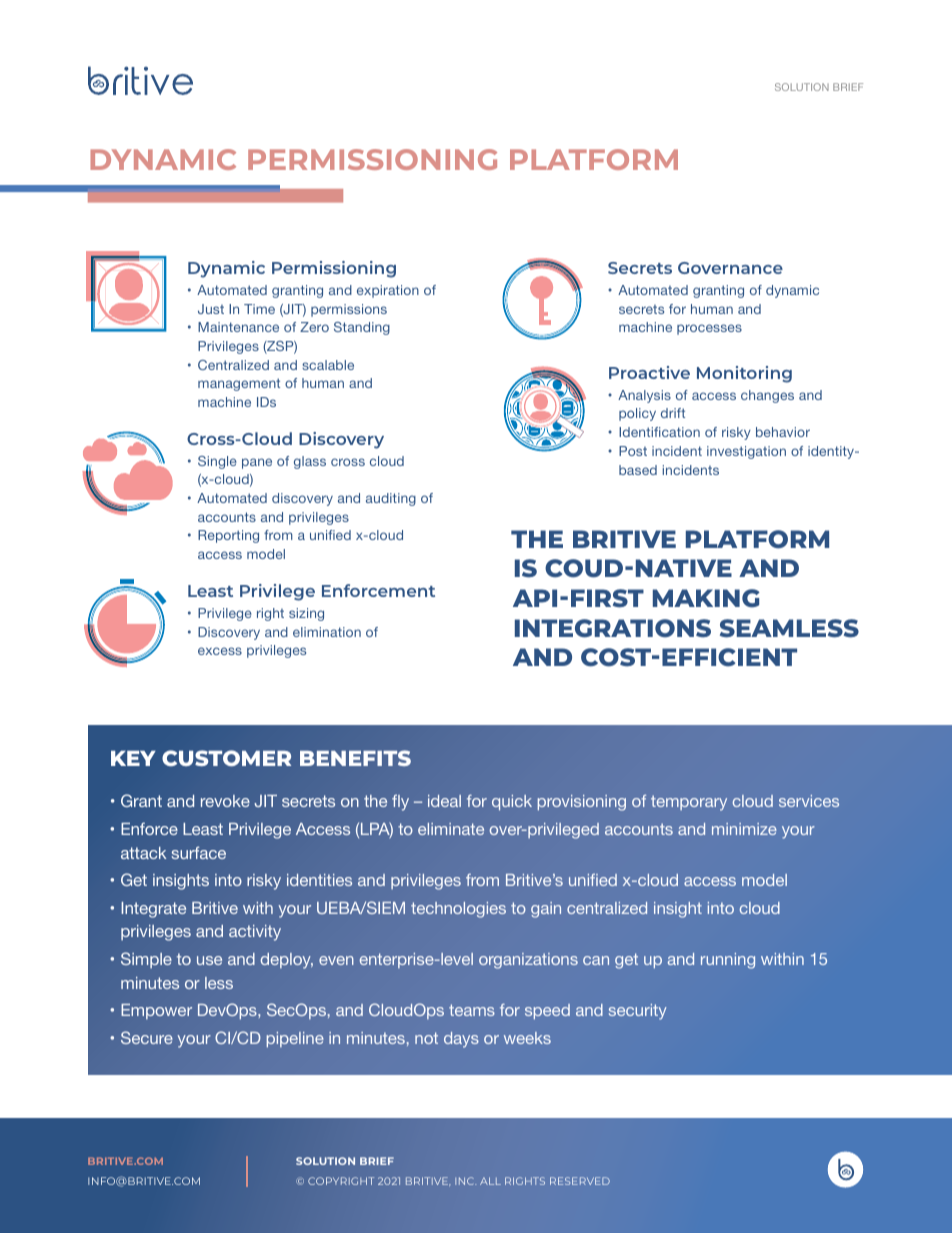 The width and height of the image is (952, 1233). Describe the element at coordinates (388, 291) in the image. I see `expiration` at that location.
